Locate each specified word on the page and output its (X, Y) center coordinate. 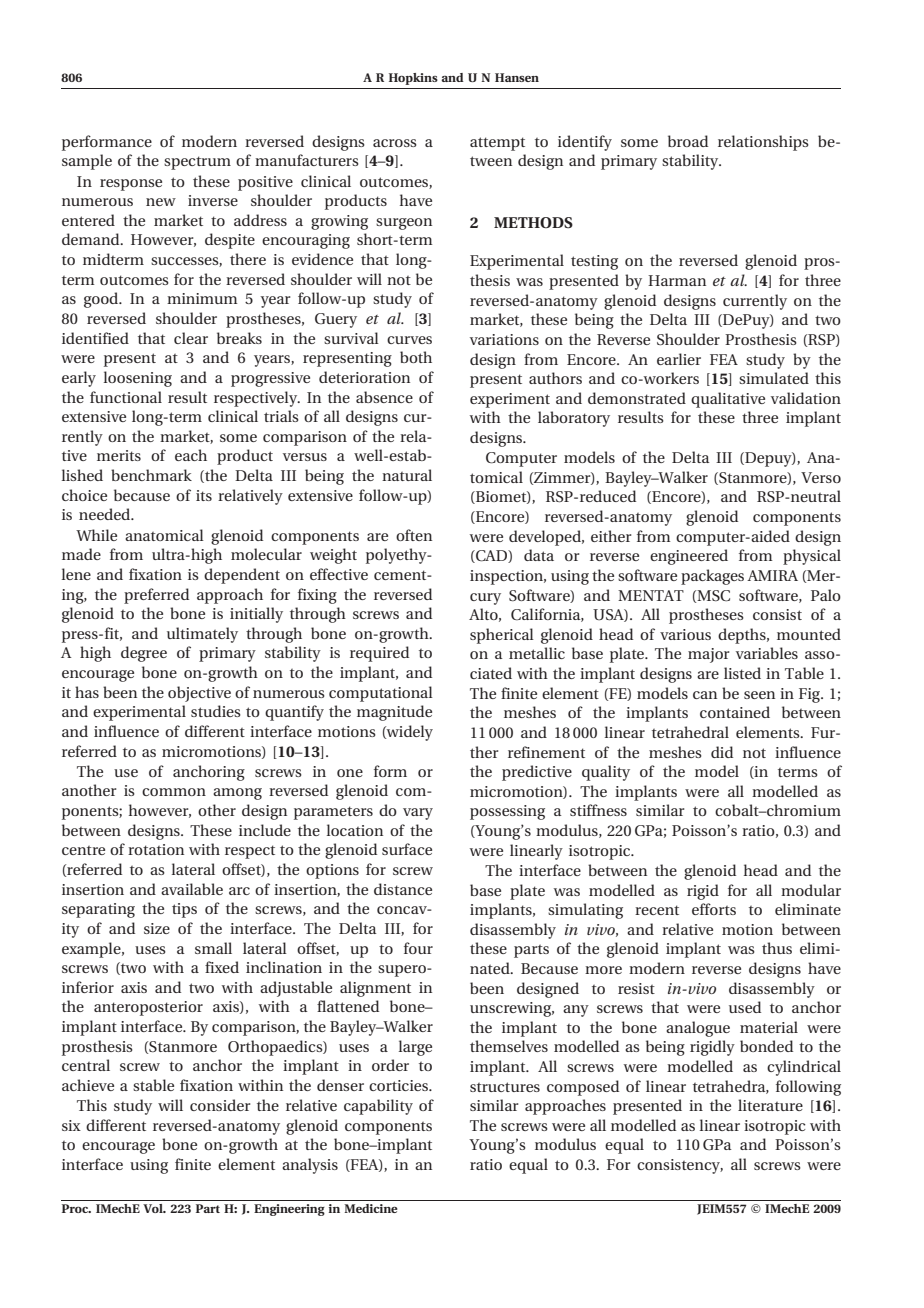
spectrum (197, 163)
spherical (502, 636)
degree (144, 654)
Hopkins (413, 79)
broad (688, 141)
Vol (154, 1208)
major (708, 655)
